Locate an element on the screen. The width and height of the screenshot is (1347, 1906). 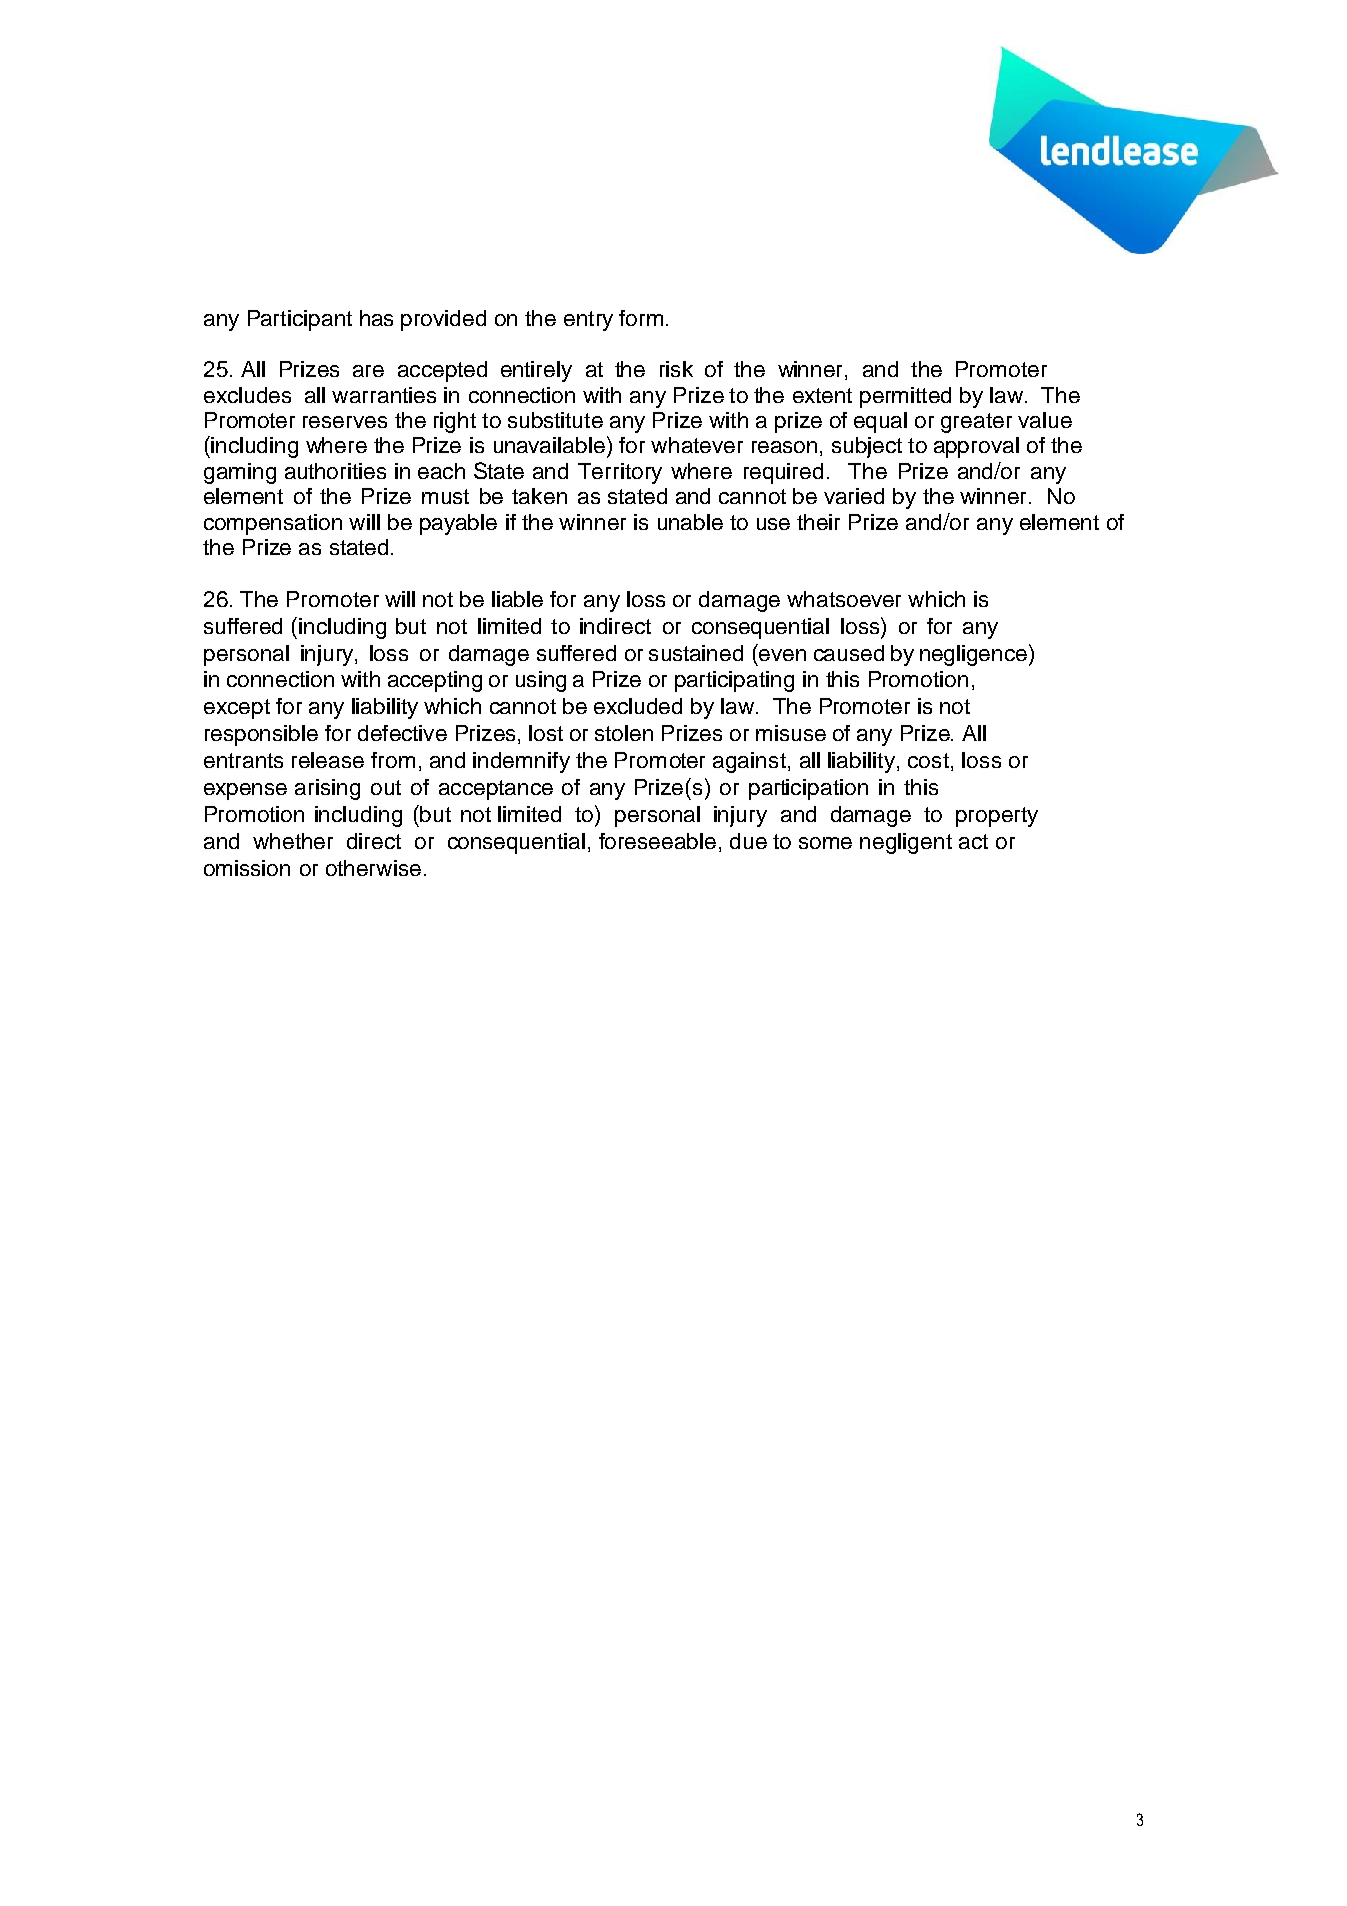
whether is located at coordinates (293, 841).
